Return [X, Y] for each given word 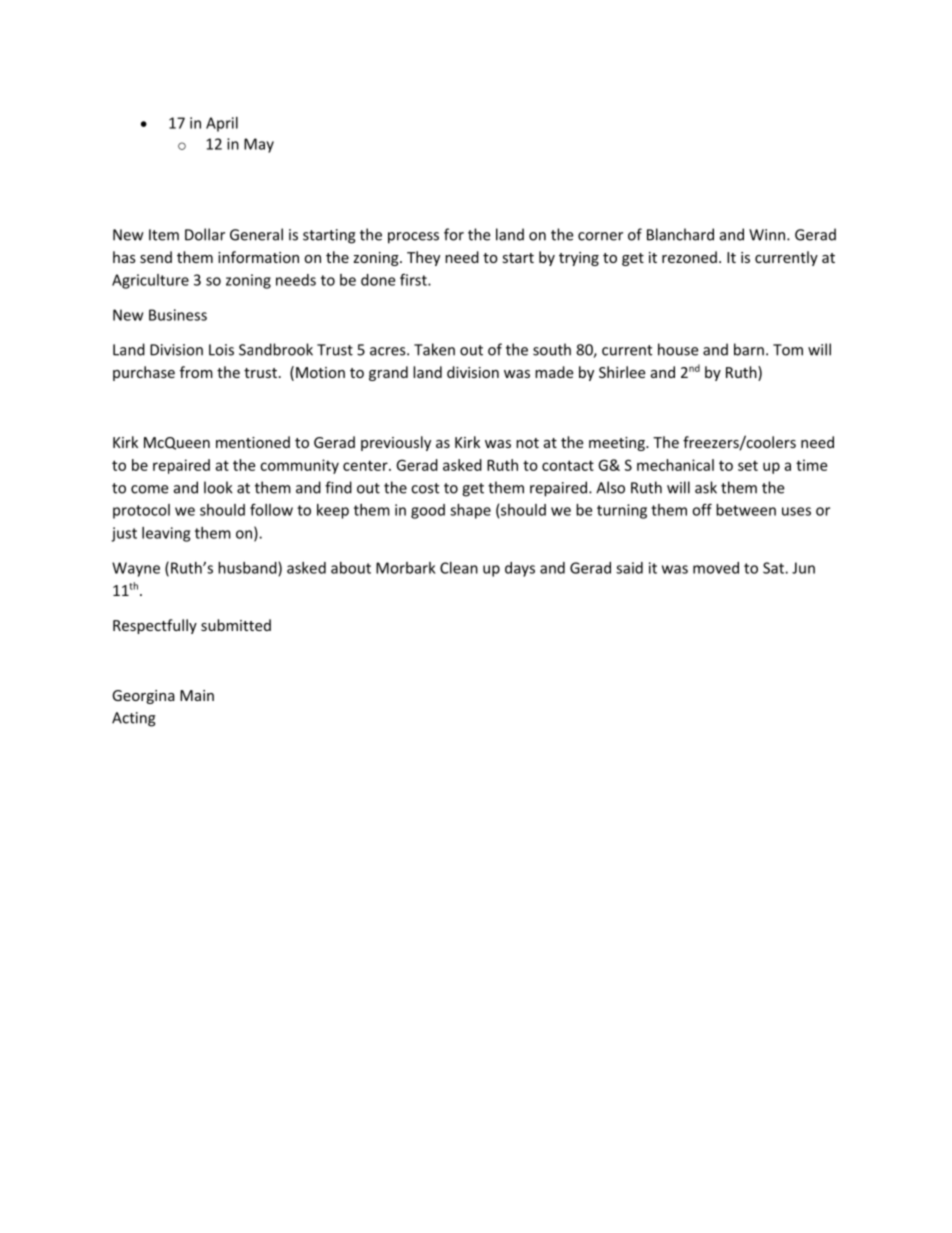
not [527, 443]
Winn [768, 235]
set [748, 465]
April [222, 124]
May [259, 145]
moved [716, 568]
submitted [236, 625]
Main [197, 695]
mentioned [253, 442]
